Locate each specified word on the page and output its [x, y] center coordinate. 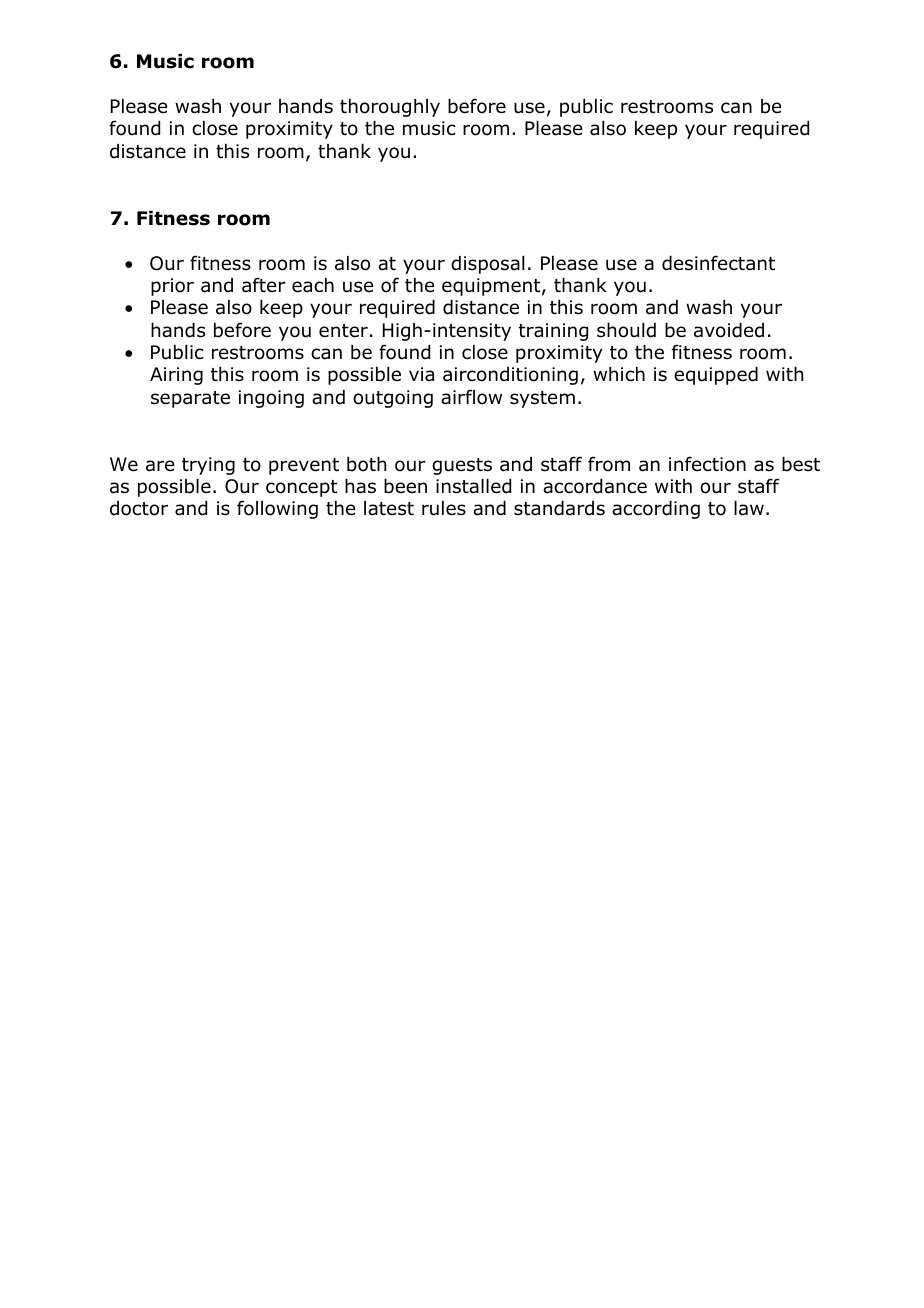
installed [473, 486]
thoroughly [390, 108]
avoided [729, 330]
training [553, 332]
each [313, 285]
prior [172, 287]
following [277, 509]
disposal [487, 265]
